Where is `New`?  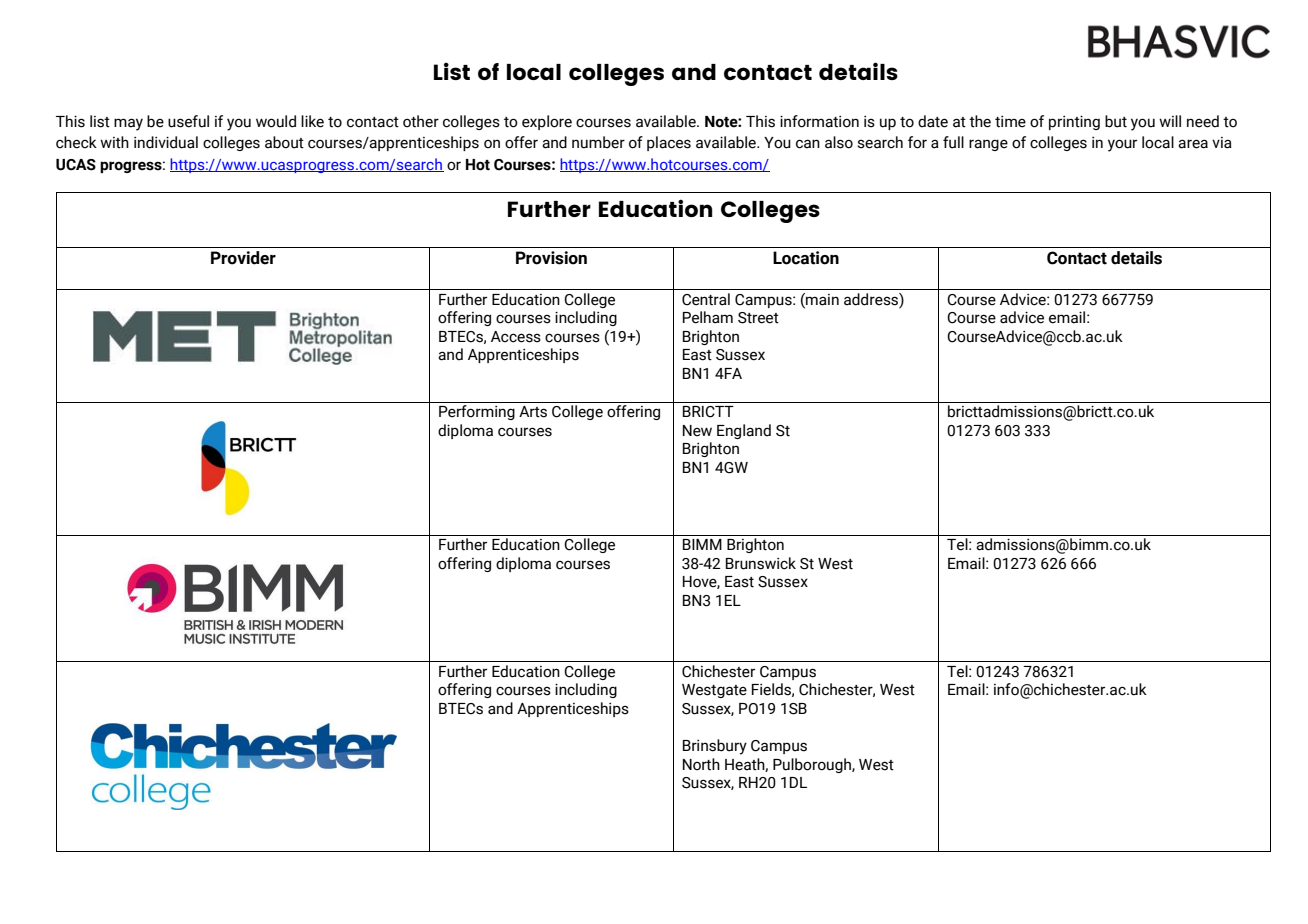 New is located at coordinates (697, 431).
